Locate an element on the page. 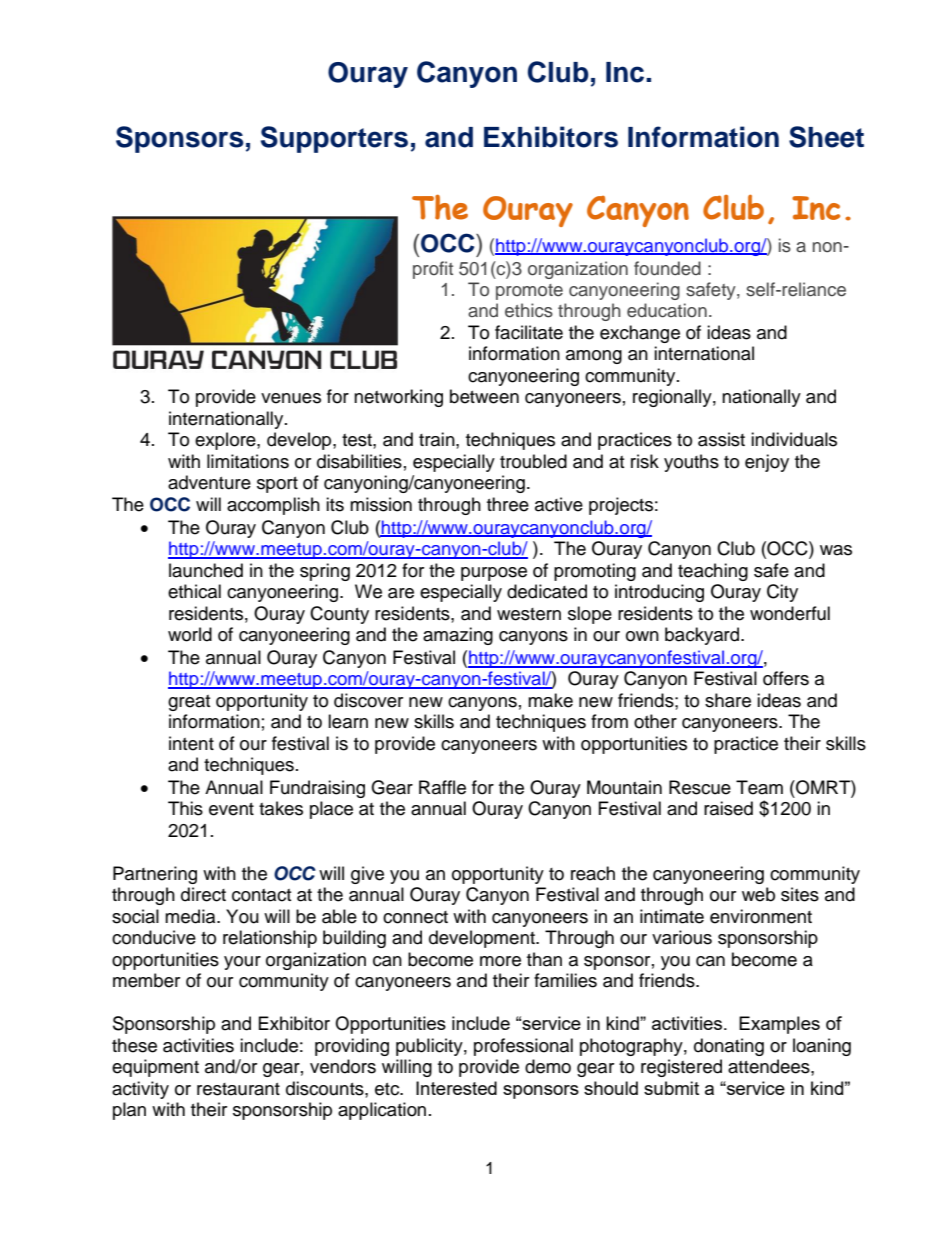  connect is located at coordinates (415, 917).
